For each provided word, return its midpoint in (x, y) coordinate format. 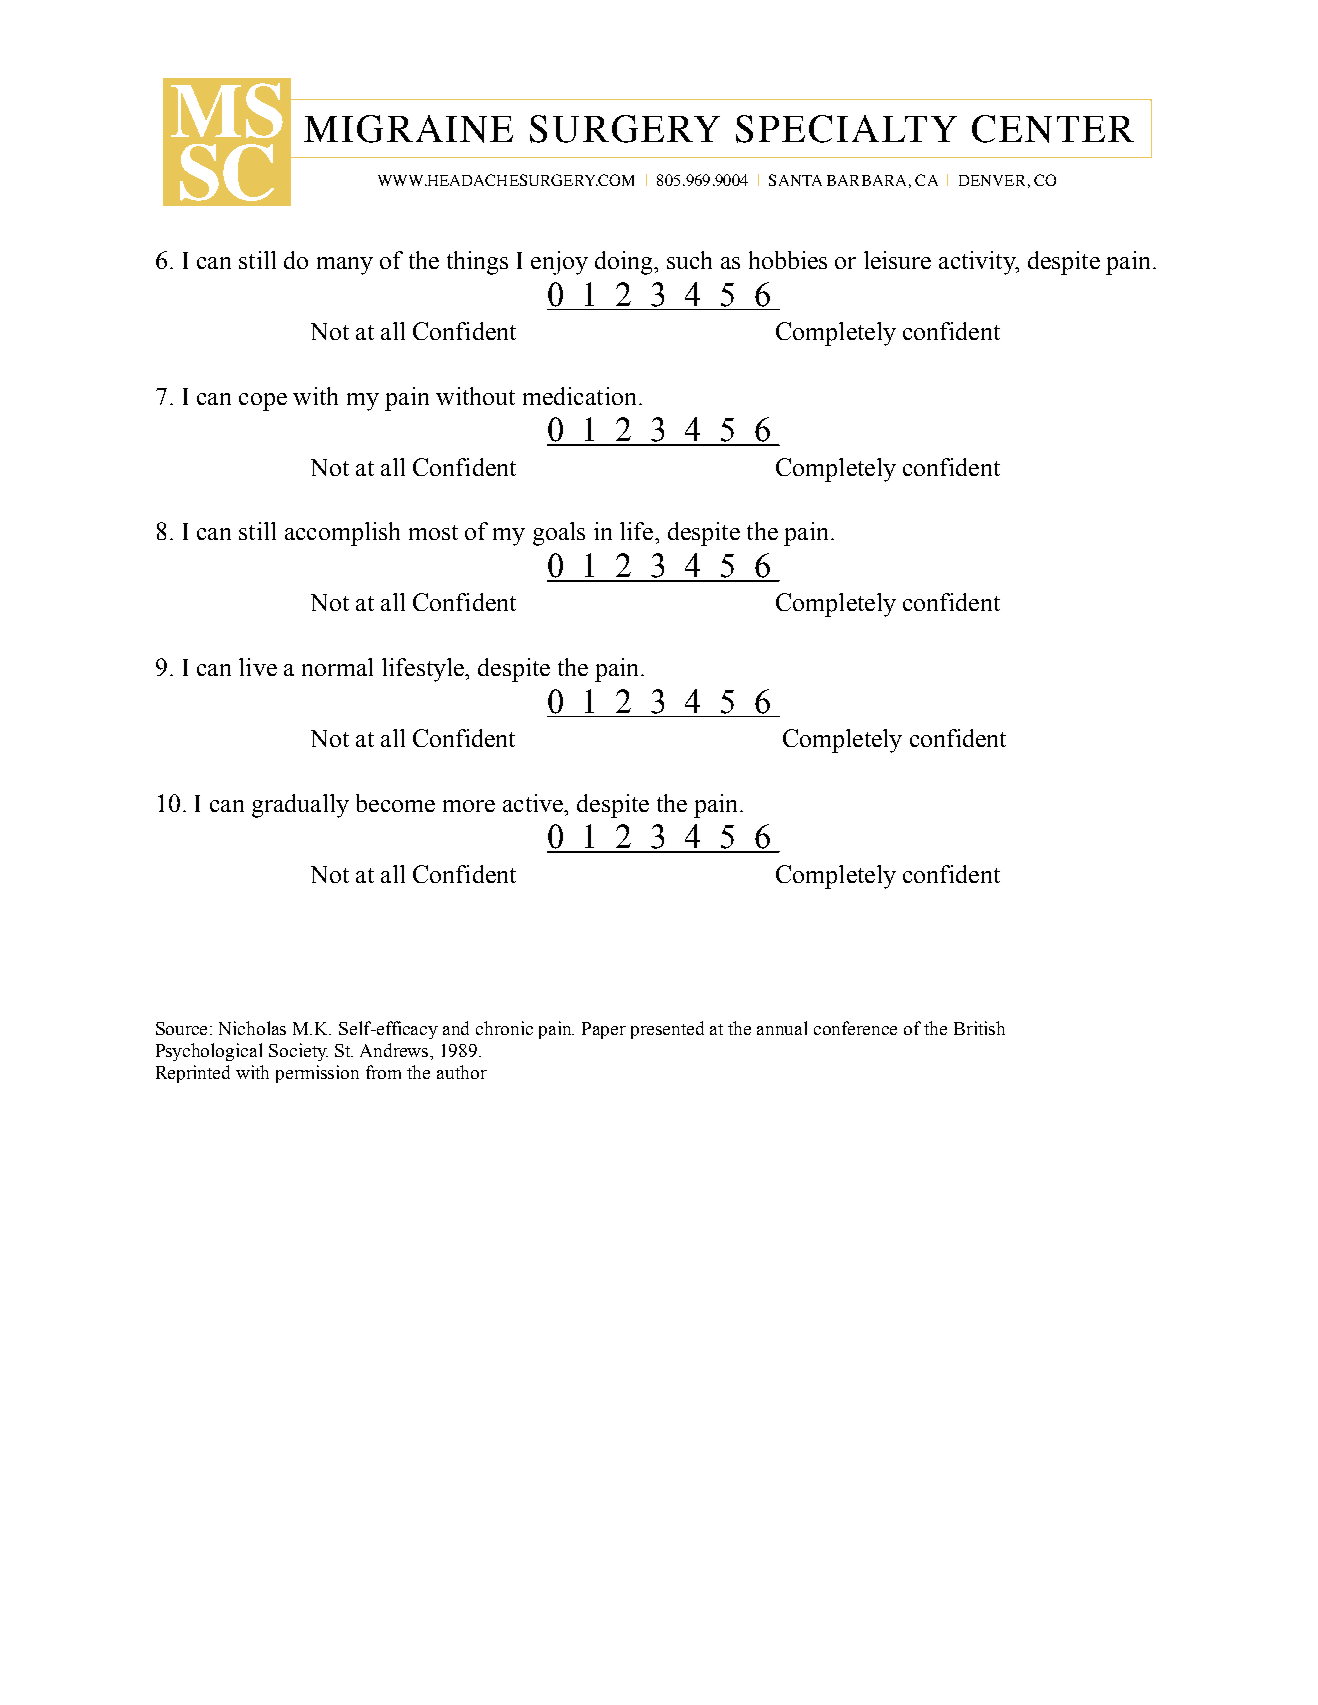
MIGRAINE (408, 129)
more (469, 806)
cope (263, 402)
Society (298, 1052)
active (534, 803)
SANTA (795, 180)
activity (978, 263)
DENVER (992, 180)
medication (579, 396)
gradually (300, 806)
